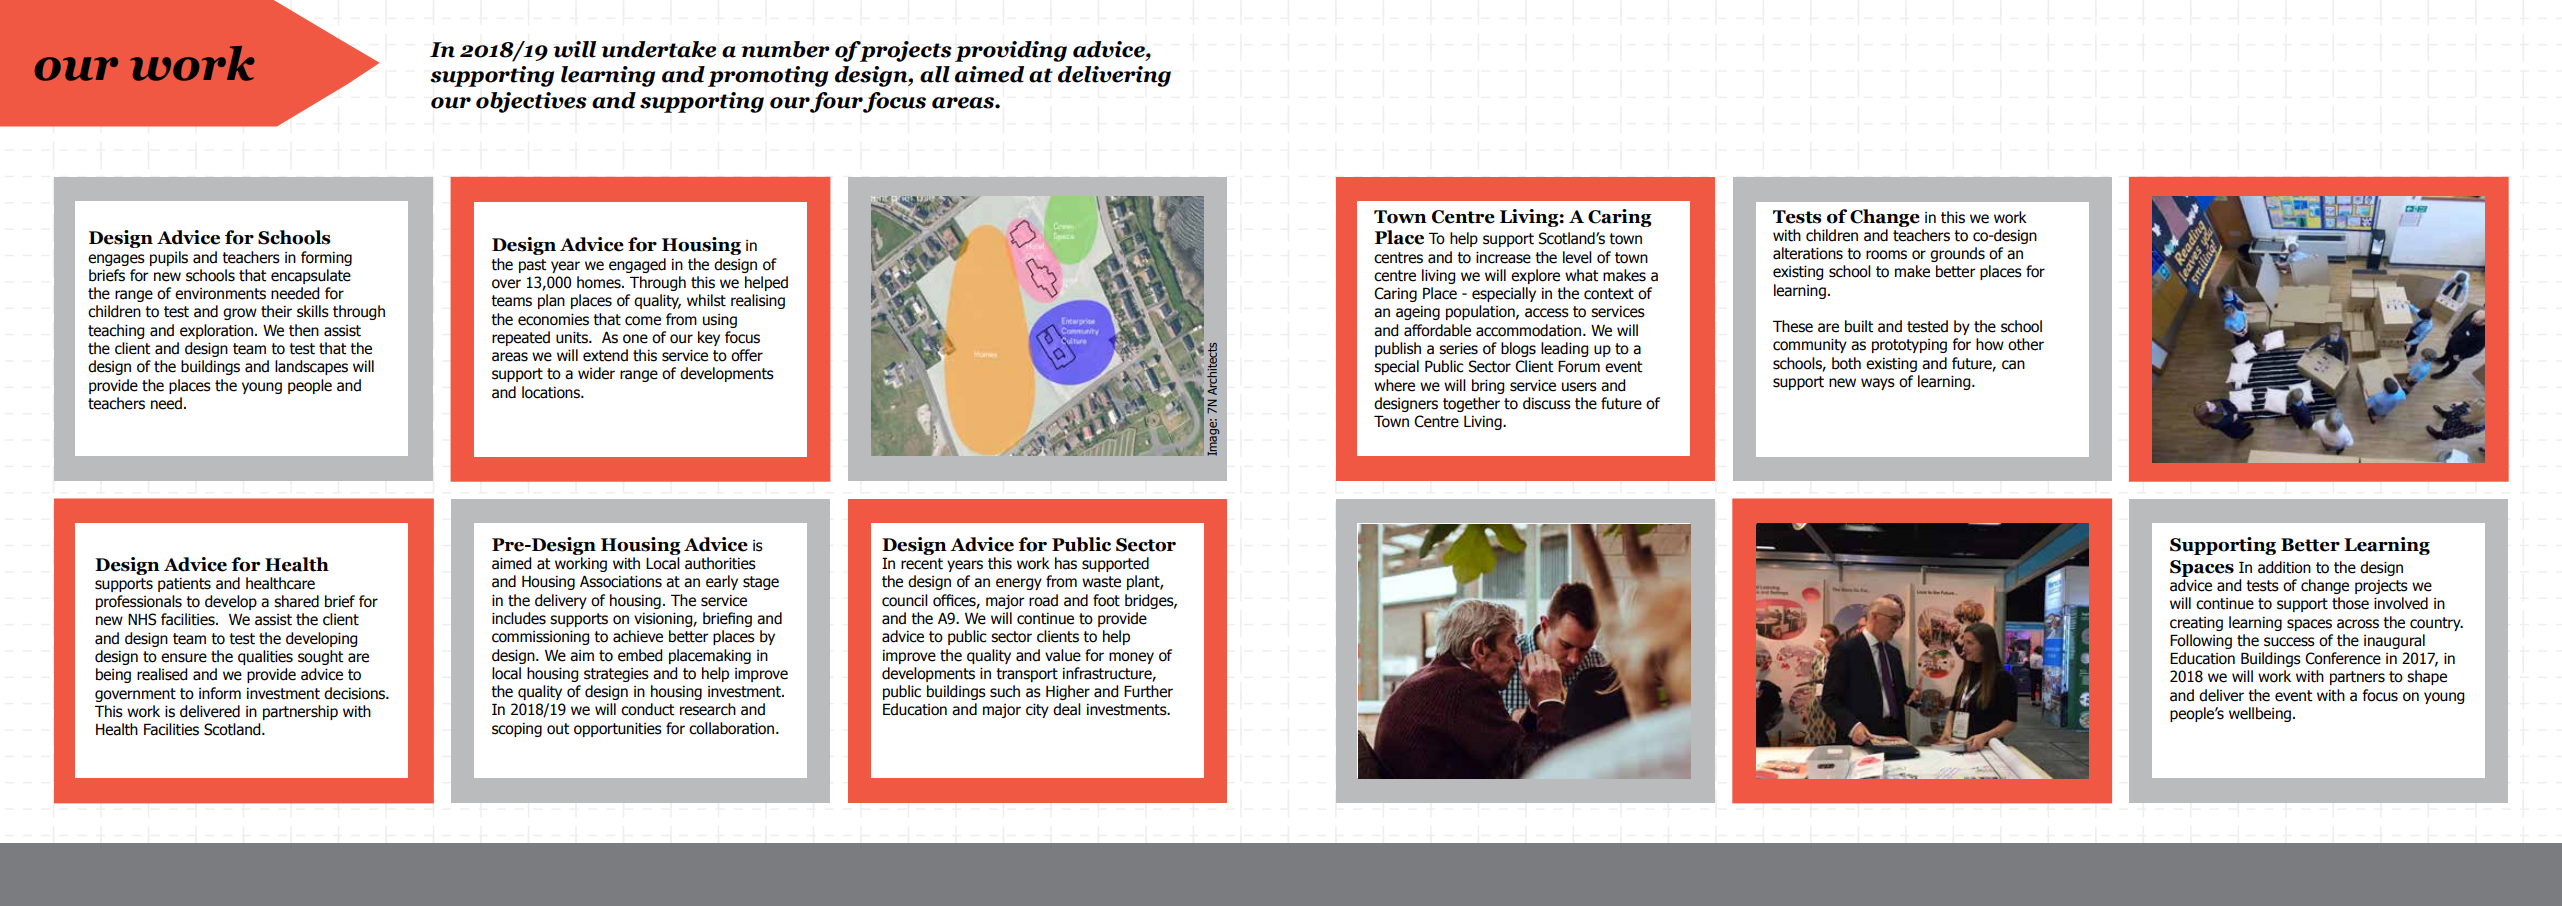 The width and height of the screenshot is (2562, 906). What do you see at coordinates (531, 102) in the screenshot?
I see `objectives` at bounding box center [531, 102].
